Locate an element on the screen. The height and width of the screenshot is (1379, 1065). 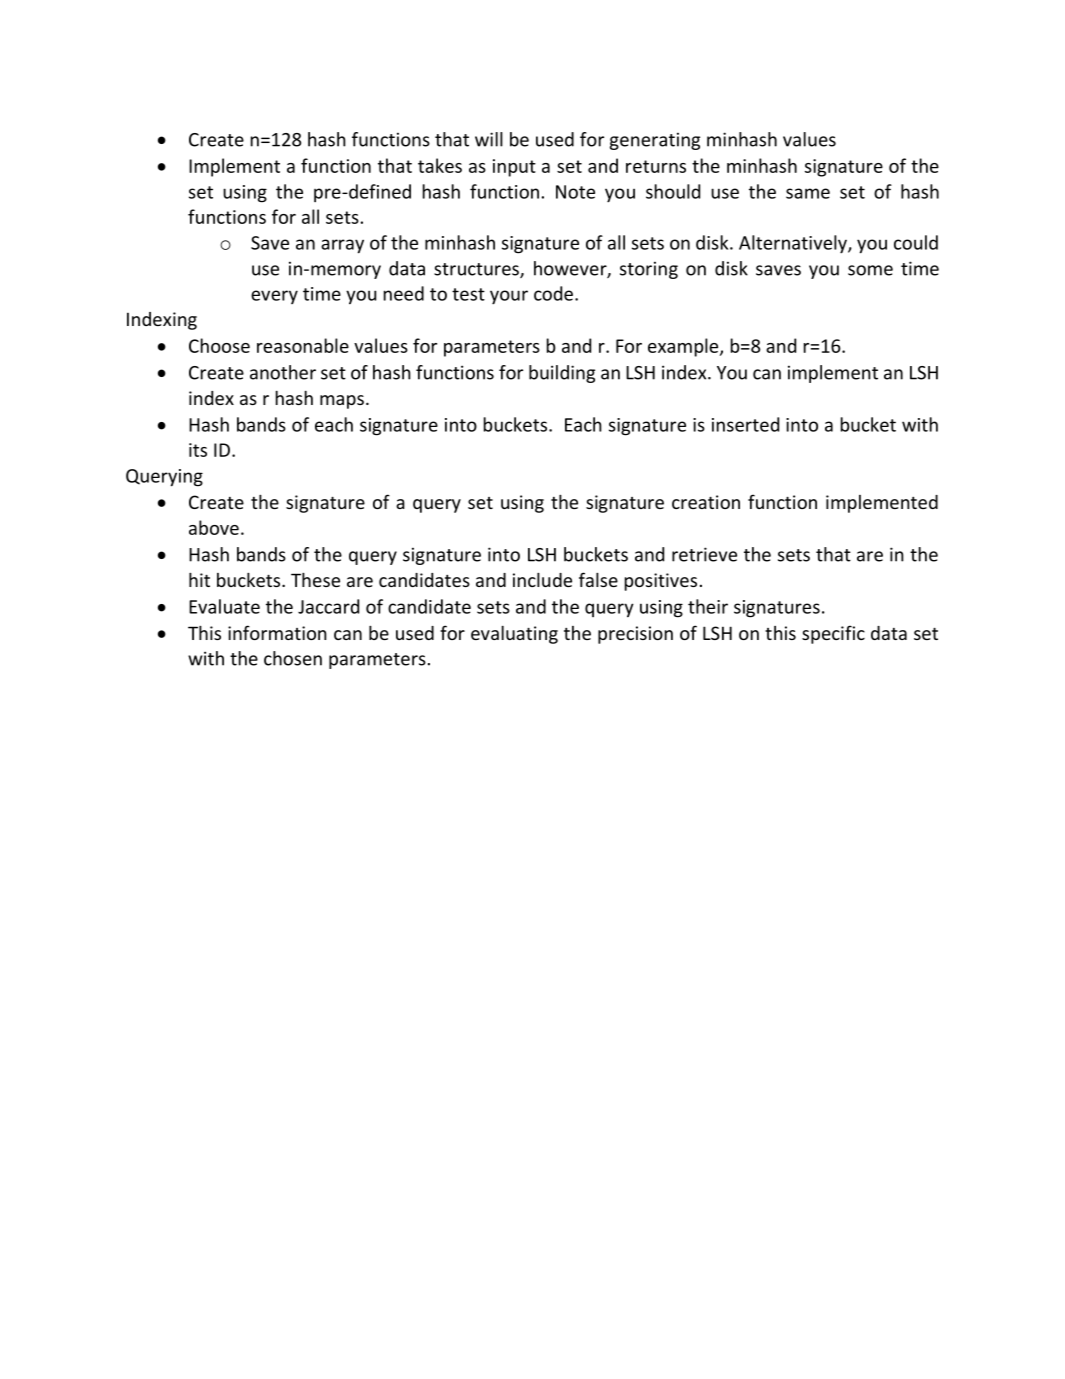
evaluating is located at coordinates (514, 635).
